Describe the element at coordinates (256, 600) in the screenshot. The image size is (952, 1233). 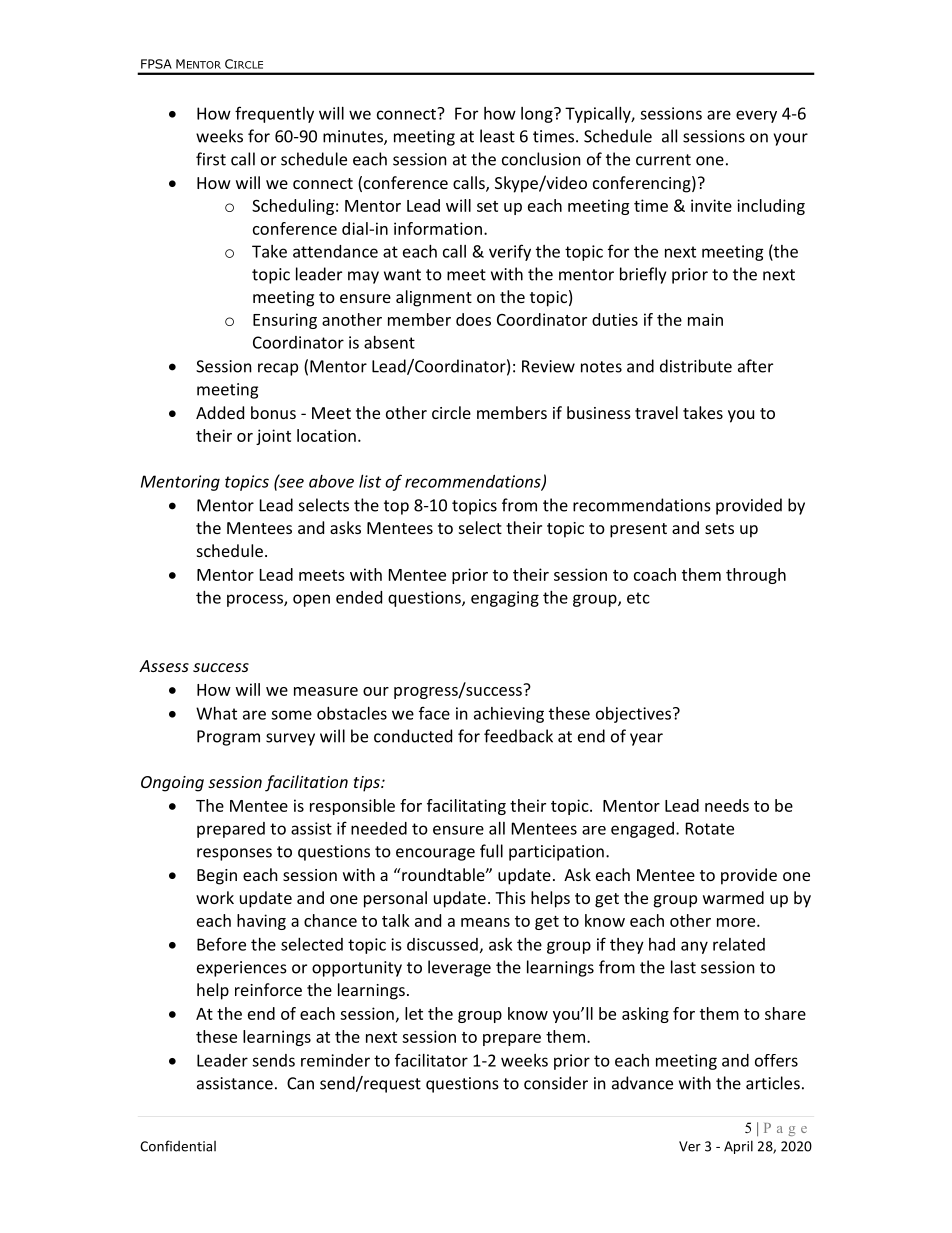
I see `process` at that location.
